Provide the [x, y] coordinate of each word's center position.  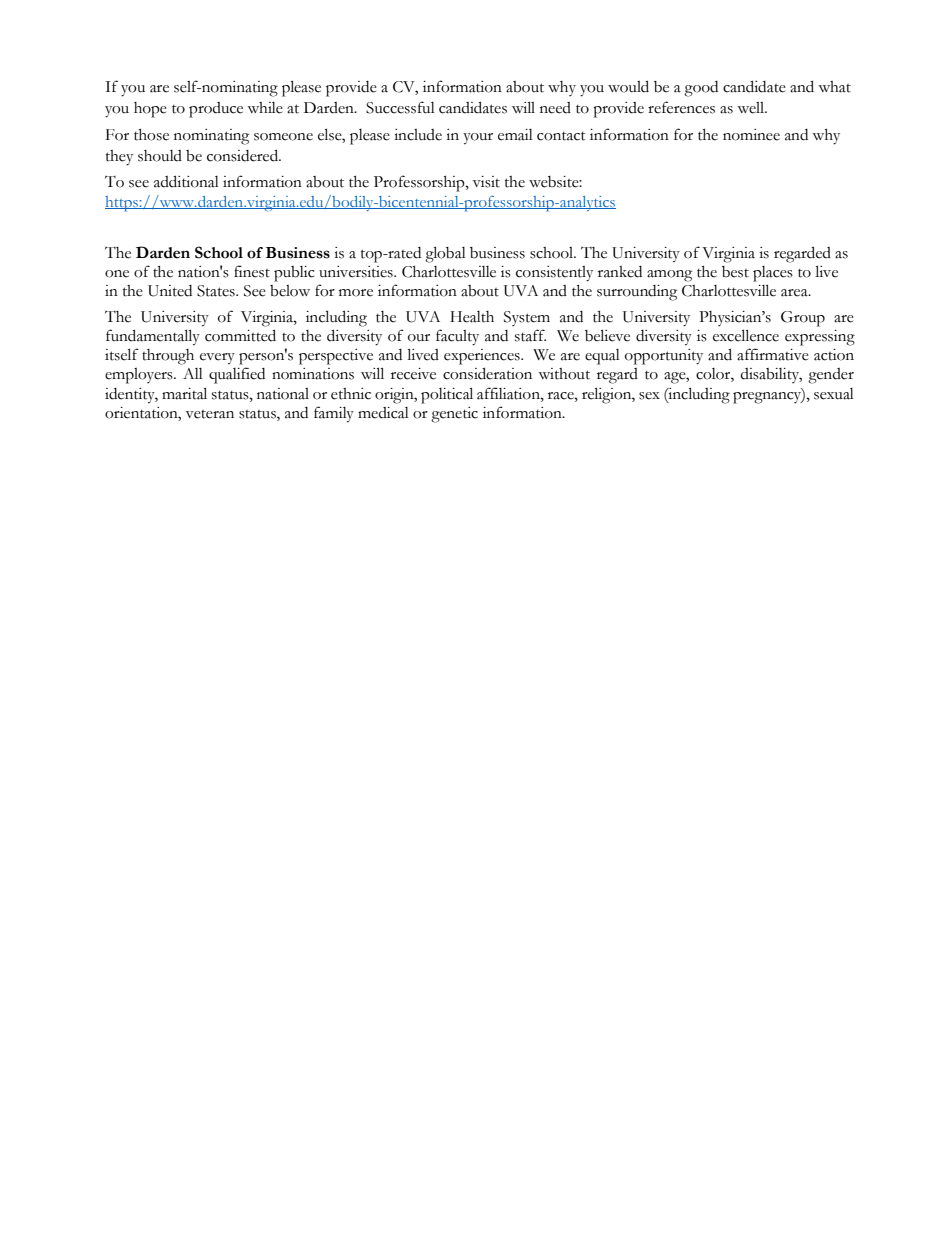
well [751, 108]
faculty [457, 337]
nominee [751, 135]
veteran [210, 414]
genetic [454, 415]
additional [186, 181]
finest [252, 271]
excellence [746, 335]
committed [240, 335]
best [735, 272]
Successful [400, 107]
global [445, 254]
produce [216, 110]
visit [486, 182]
